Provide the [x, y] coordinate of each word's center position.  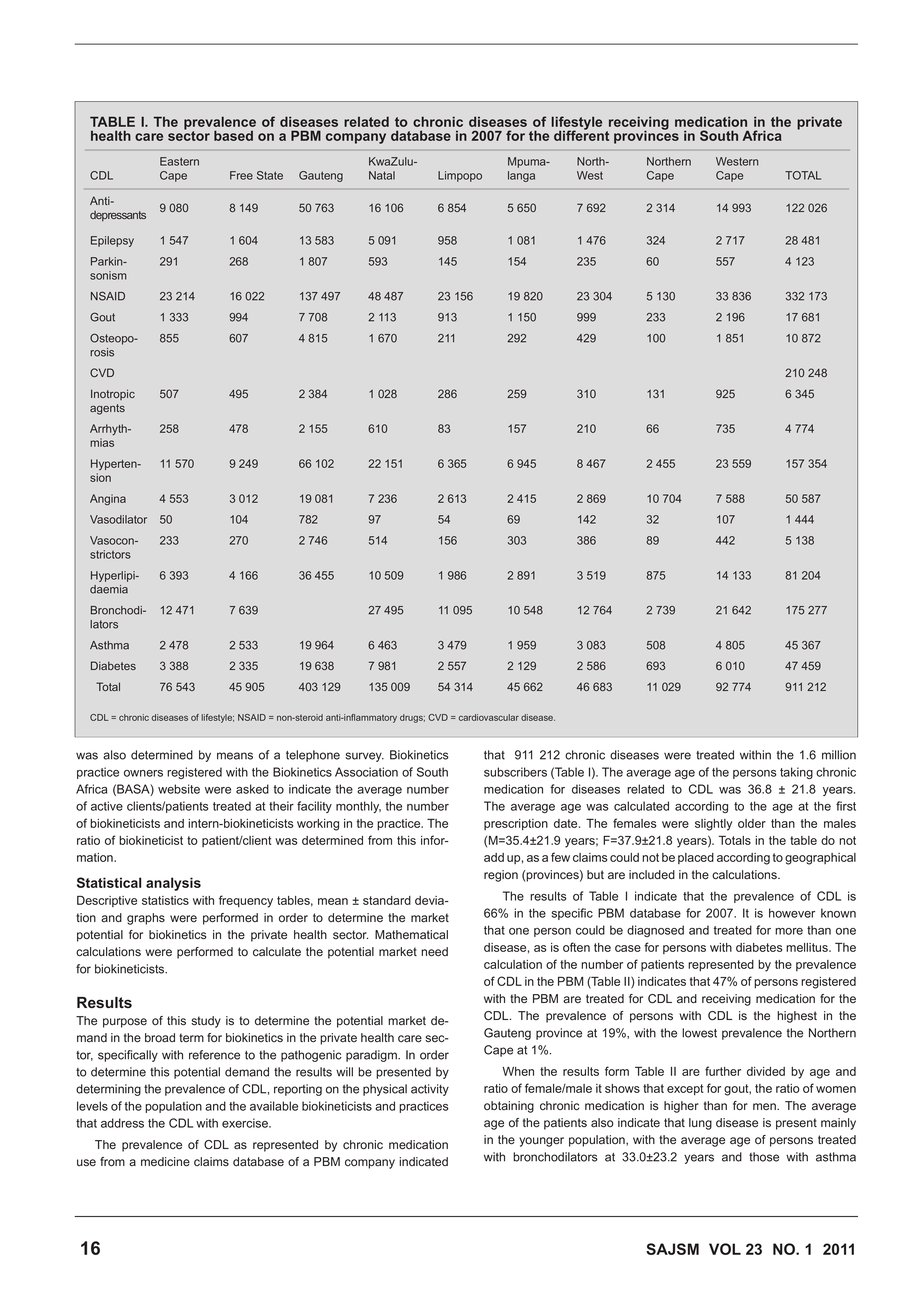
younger [541, 1142]
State [270, 175]
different [581, 134]
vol [725, 1249]
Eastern [179, 161]
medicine [165, 1162]
